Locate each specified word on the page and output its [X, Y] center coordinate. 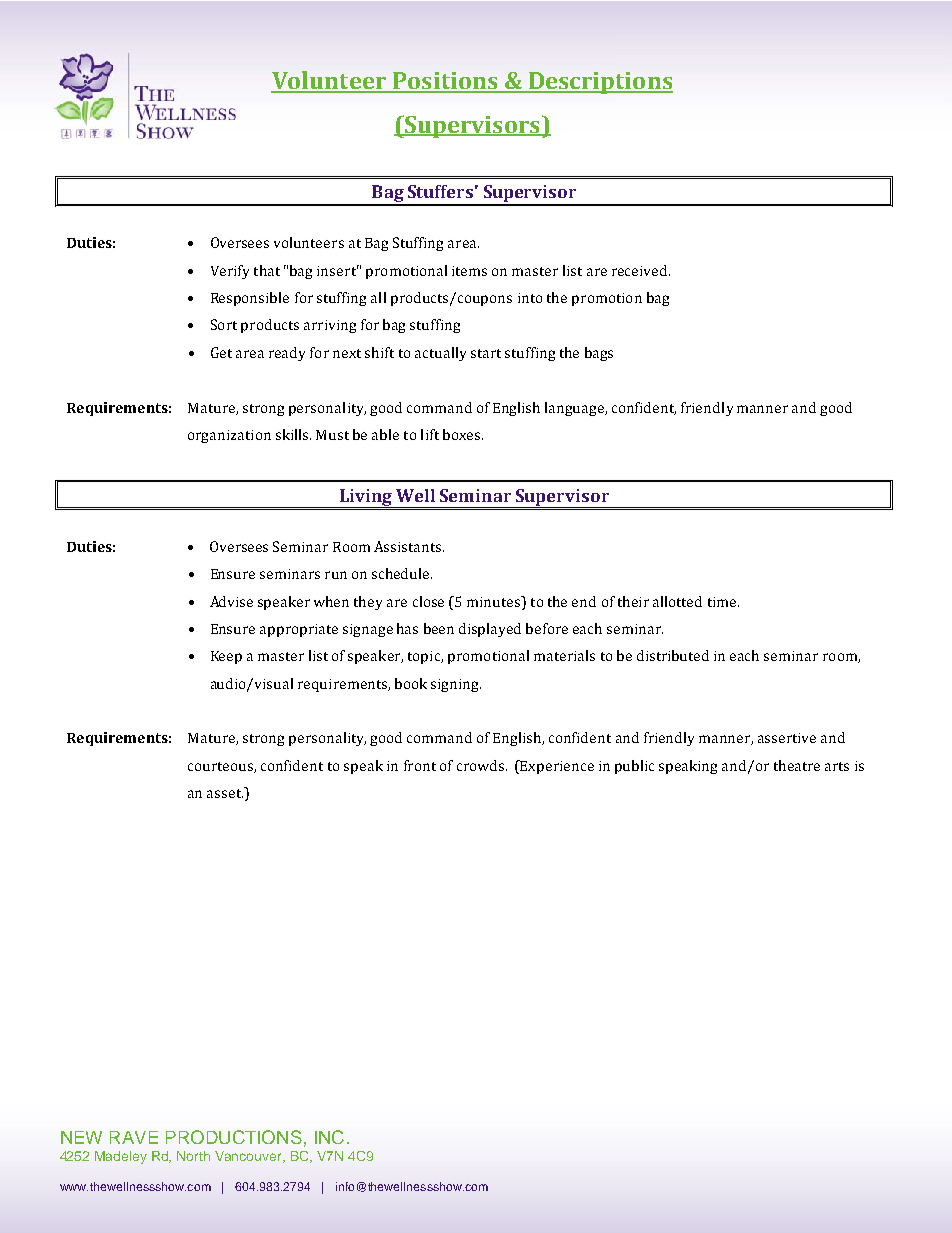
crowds [480, 765]
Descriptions [599, 83]
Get [221, 352]
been [439, 628]
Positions [445, 82]
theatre [797, 765]
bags [599, 354]
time [723, 602]
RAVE [134, 1137]
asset [225, 793]
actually [440, 354]
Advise [231, 601]
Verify [230, 272]
